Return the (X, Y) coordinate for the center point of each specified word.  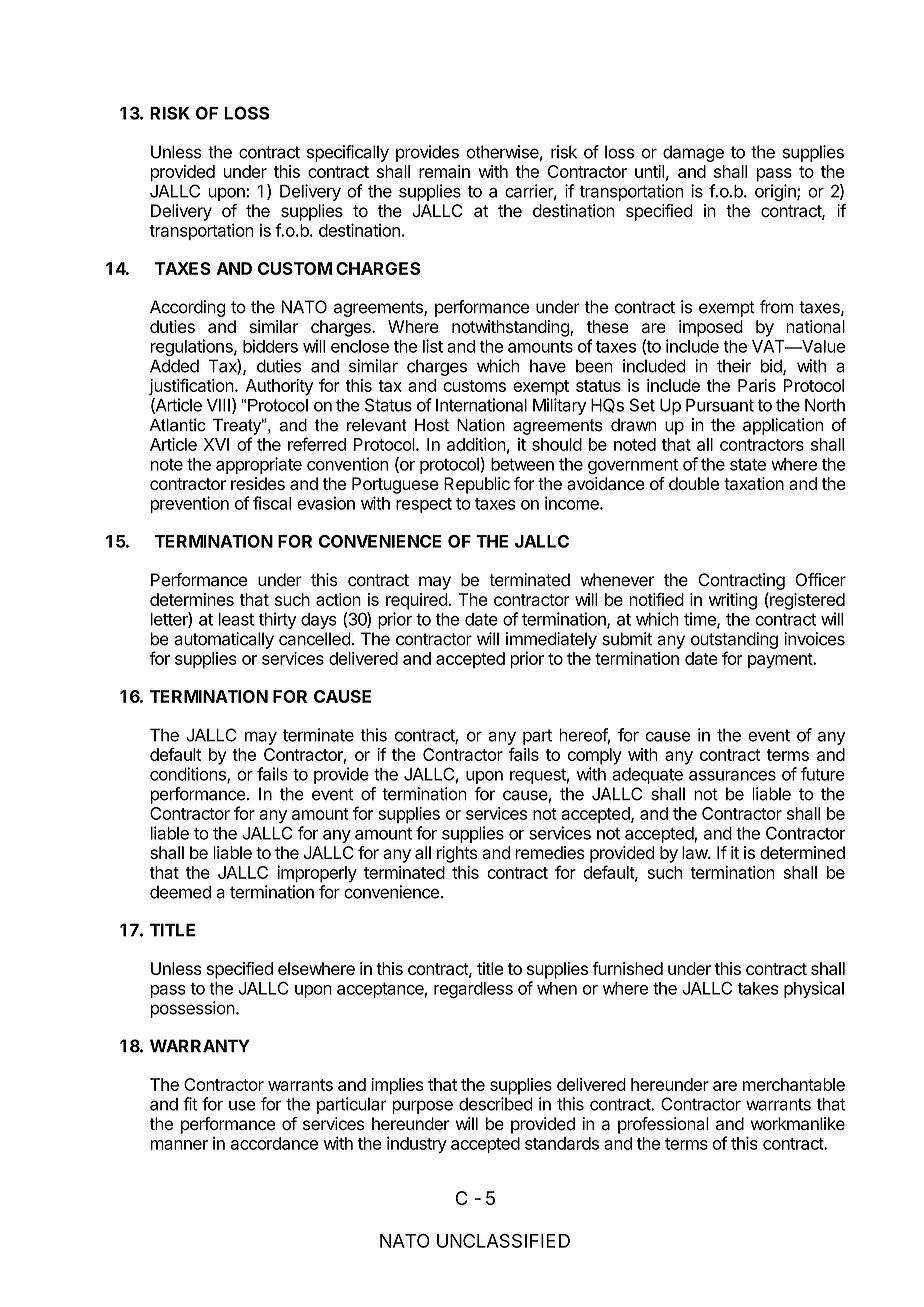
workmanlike (798, 1124)
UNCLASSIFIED (503, 1241)
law (695, 852)
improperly (317, 874)
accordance (274, 1143)
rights (457, 854)
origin (776, 192)
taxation (754, 483)
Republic (477, 485)
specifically (348, 153)
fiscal (272, 503)
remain (444, 171)
